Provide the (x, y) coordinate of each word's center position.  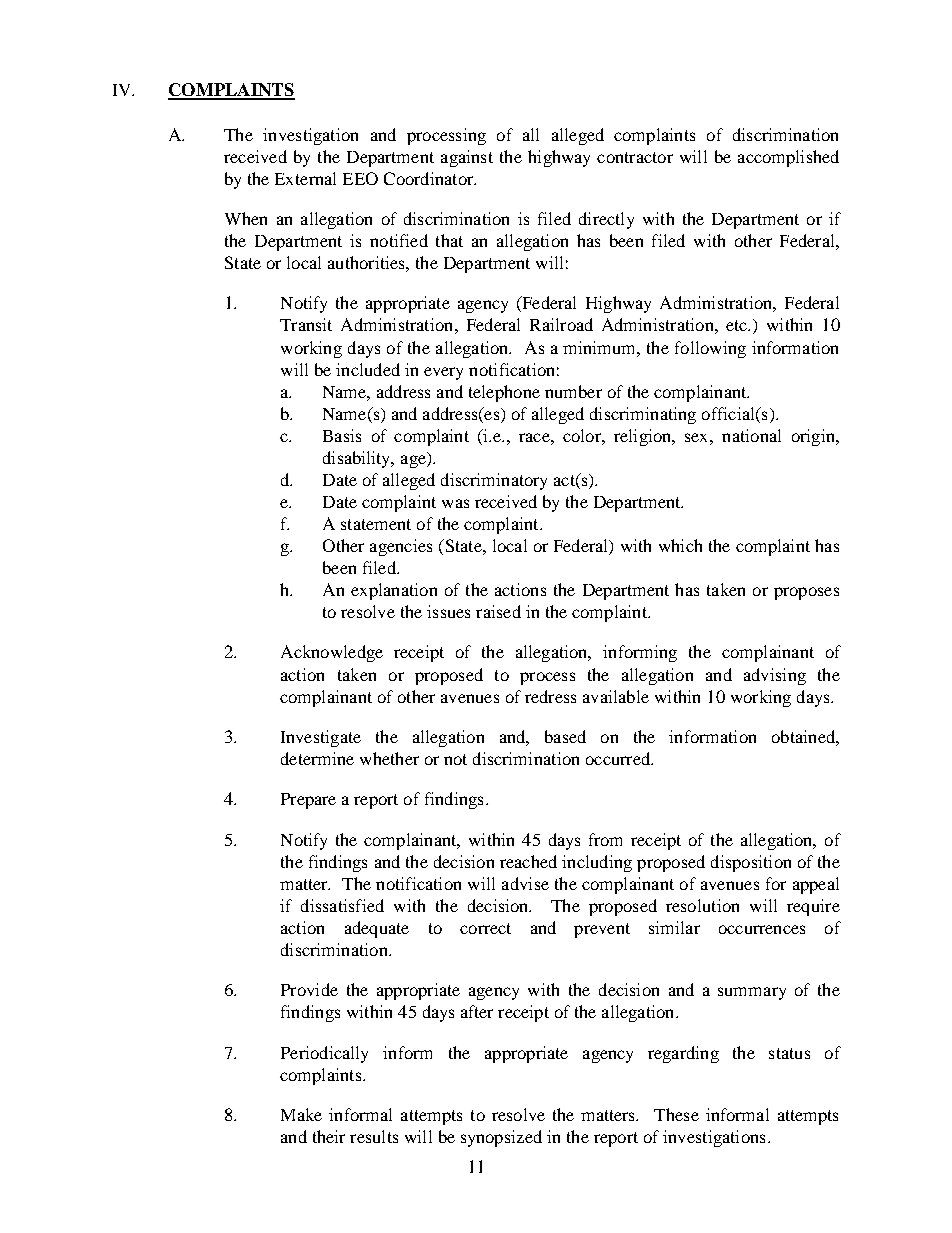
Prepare (308, 801)
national (751, 435)
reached (528, 861)
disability (358, 459)
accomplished (788, 158)
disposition (751, 863)
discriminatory (494, 481)
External (305, 178)
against (467, 158)
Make (301, 1114)
